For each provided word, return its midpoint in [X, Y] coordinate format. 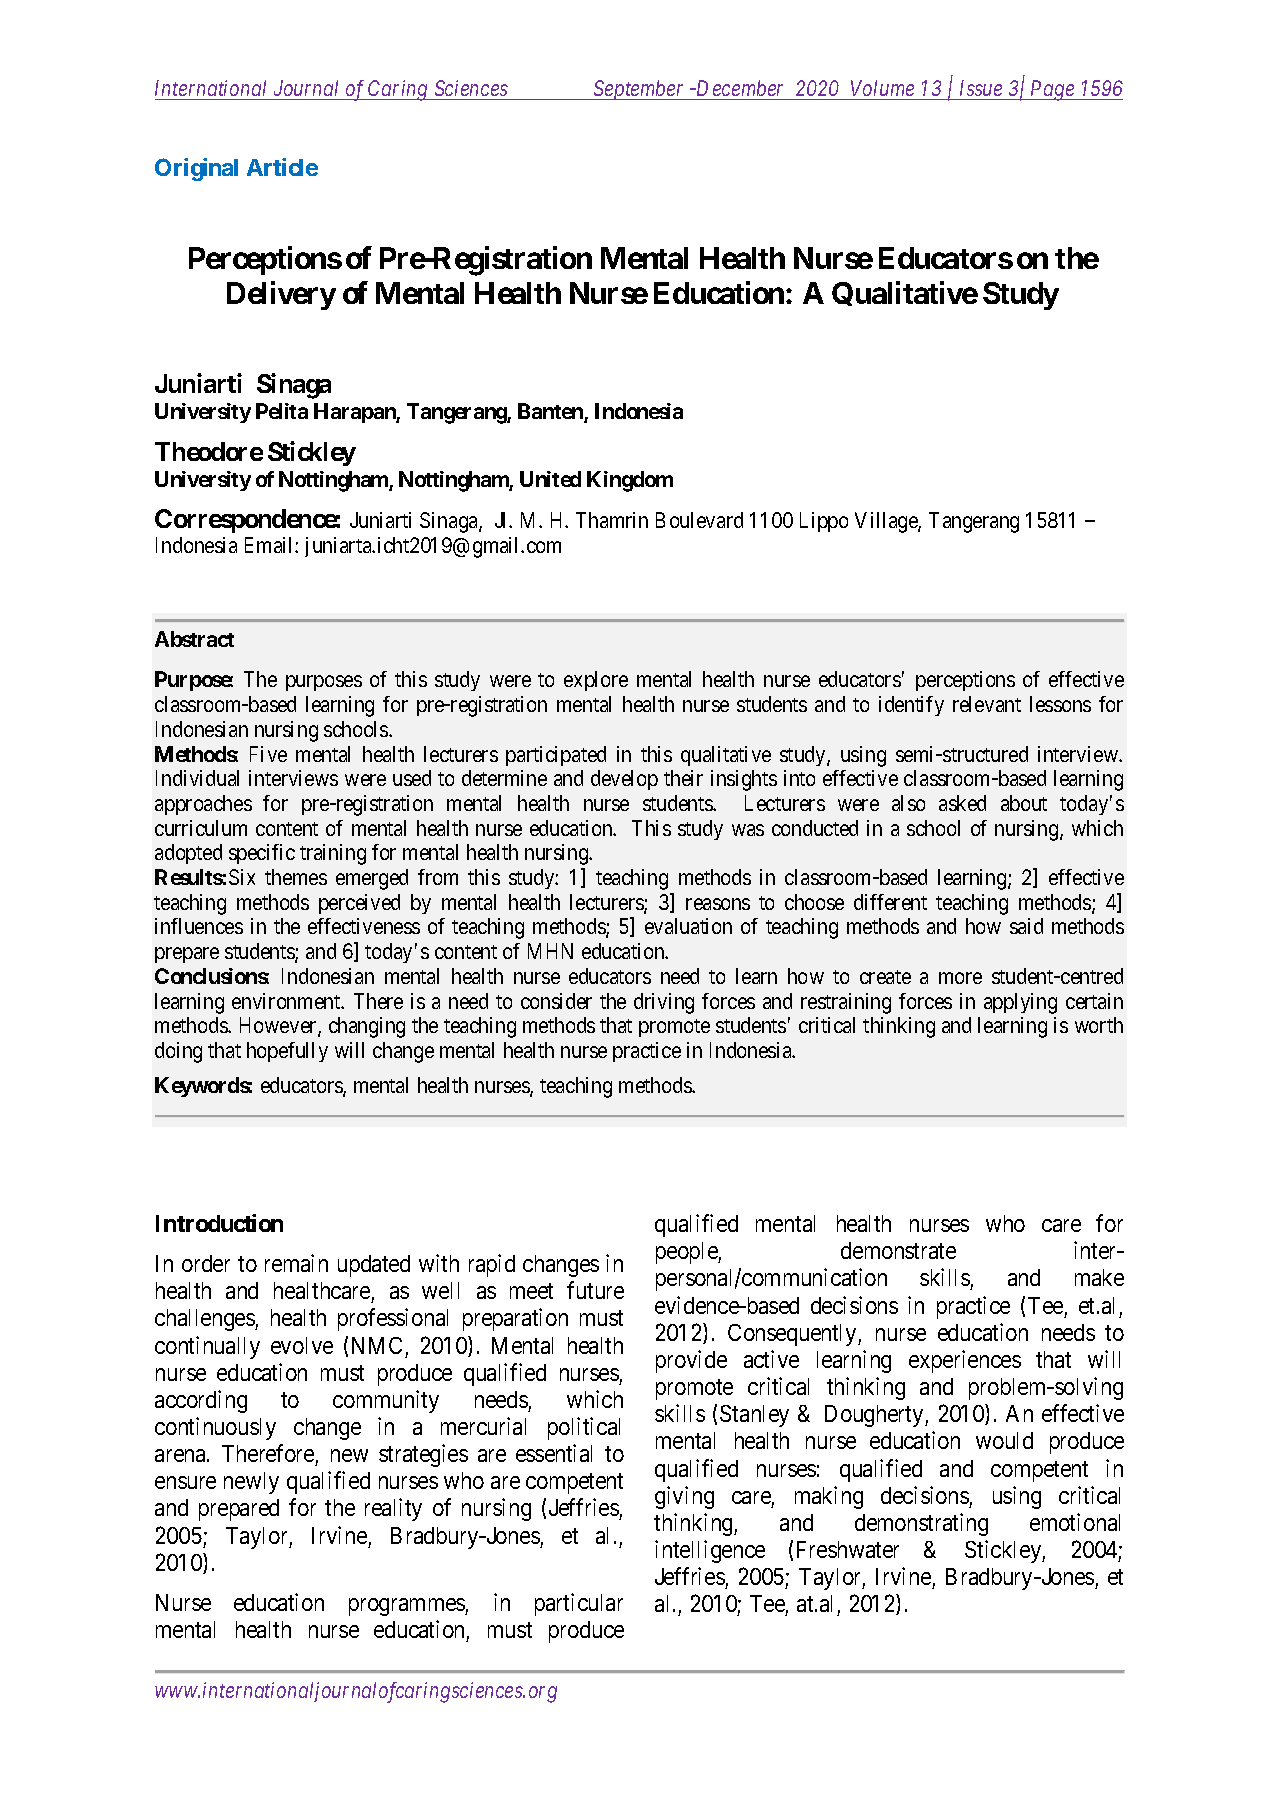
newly [251, 1483]
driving [664, 1003]
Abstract [194, 639]
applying [1020, 1003]
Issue [980, 90]
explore [596, 681]
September [639, 90]
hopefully [287, 1052]
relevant [987, 704]
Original [196, 169]
